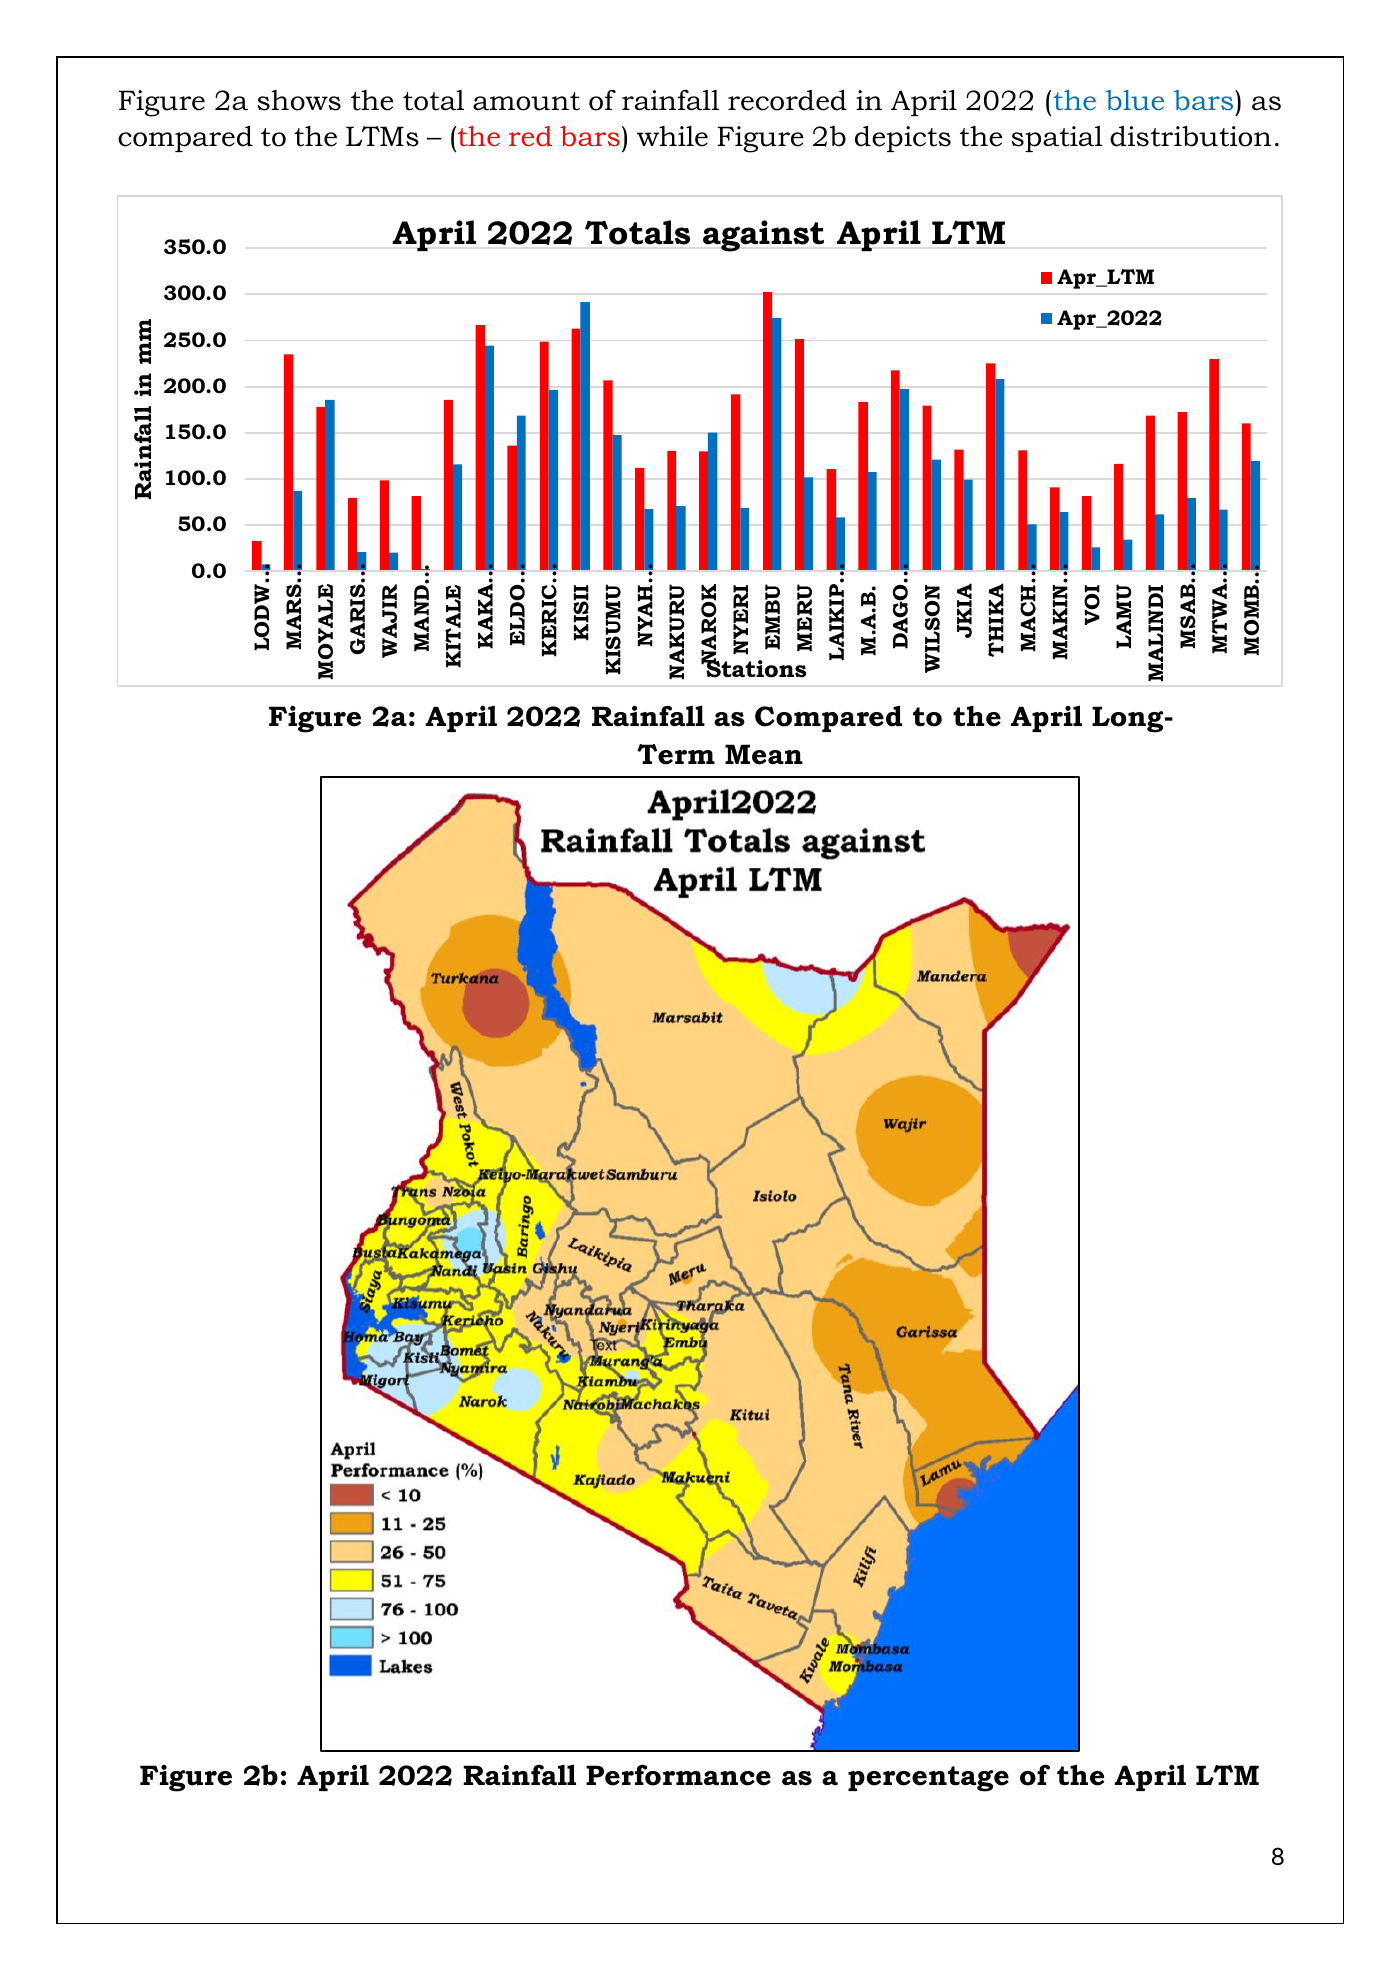  Describe the element at coordinates (672, 136) in the image. I see `while` at that location.
